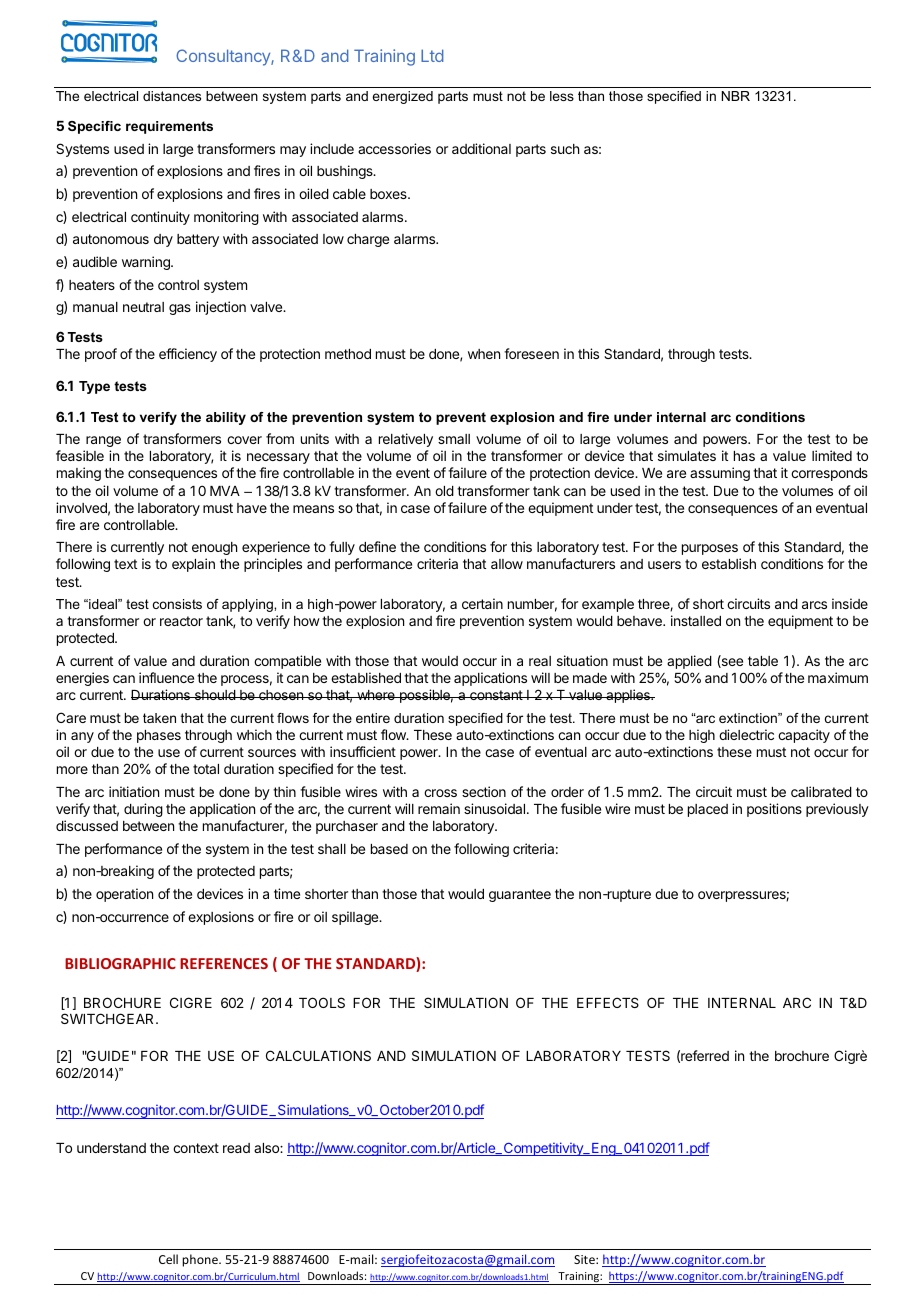 Image resolution: width=924 pixels, height=1307 pixels. What do you see at coordinates (120, 963) in the screenshot?
I see `BIBLIOGRAPHIC` at bounding box center [120, 963].
